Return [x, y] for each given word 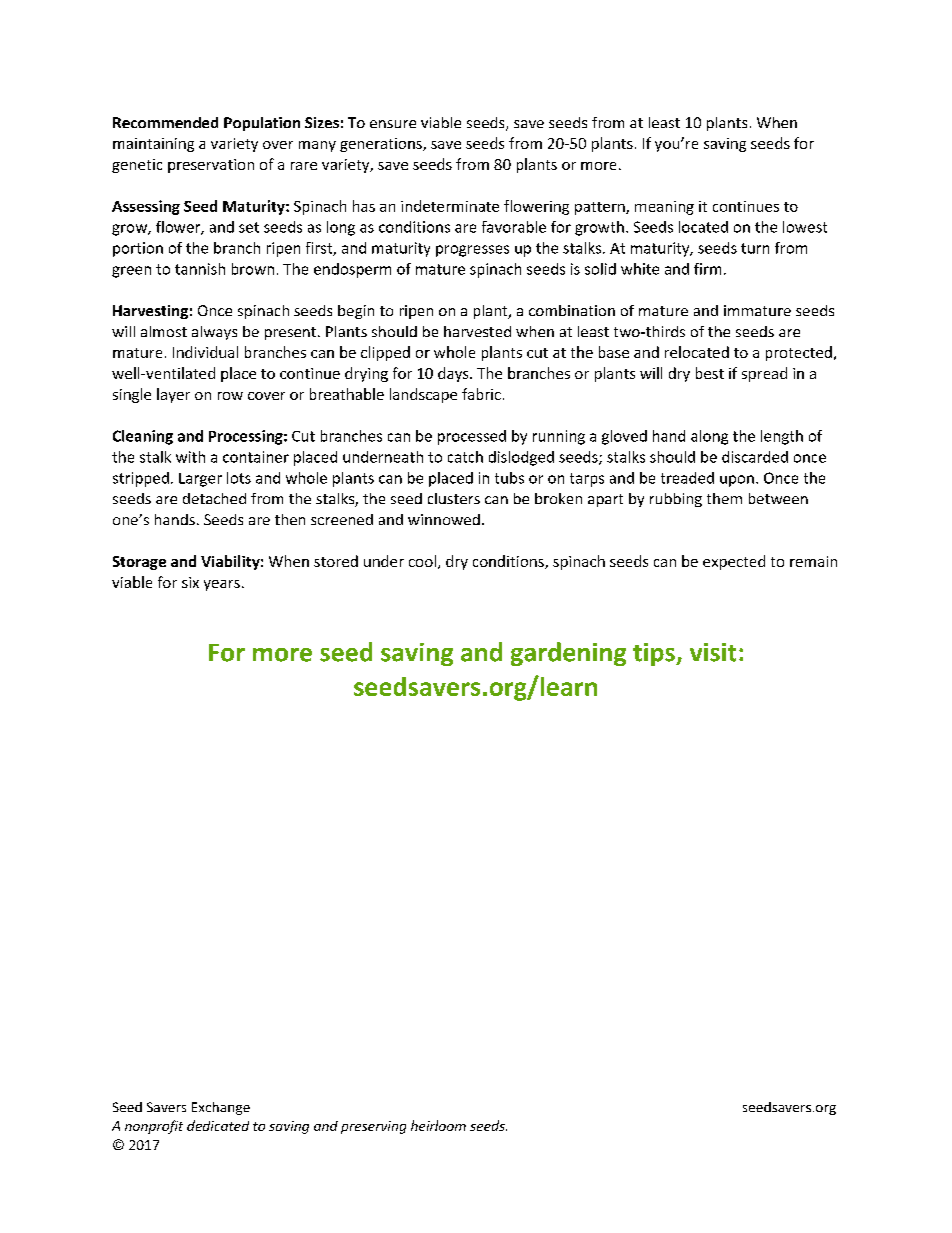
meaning [664, 208]
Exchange [221, 1108]
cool [424, 562]
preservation [211, 166]
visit [713, 652]
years [222, 585]
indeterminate [450, 206]
